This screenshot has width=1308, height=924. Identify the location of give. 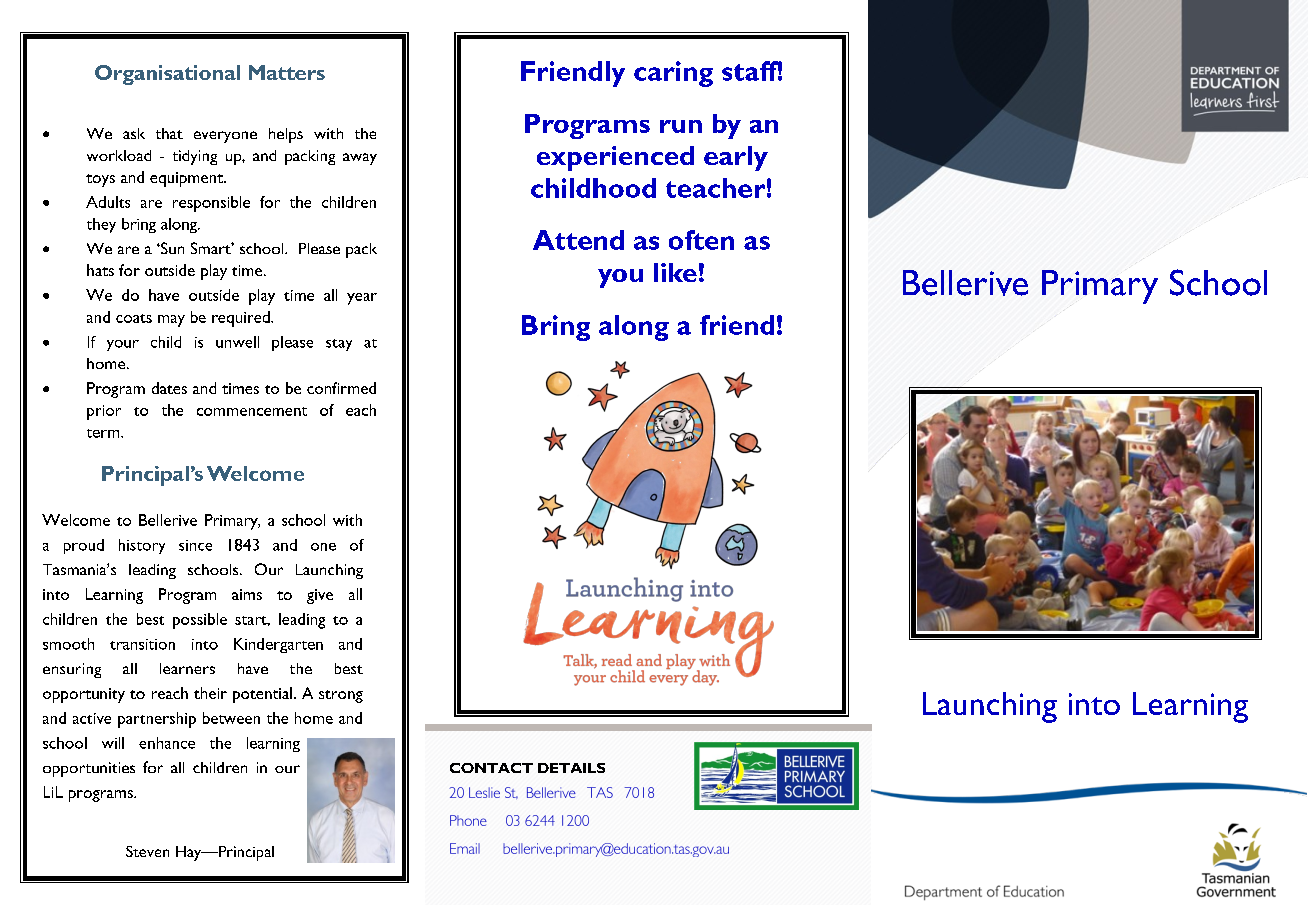
(320, 596).
